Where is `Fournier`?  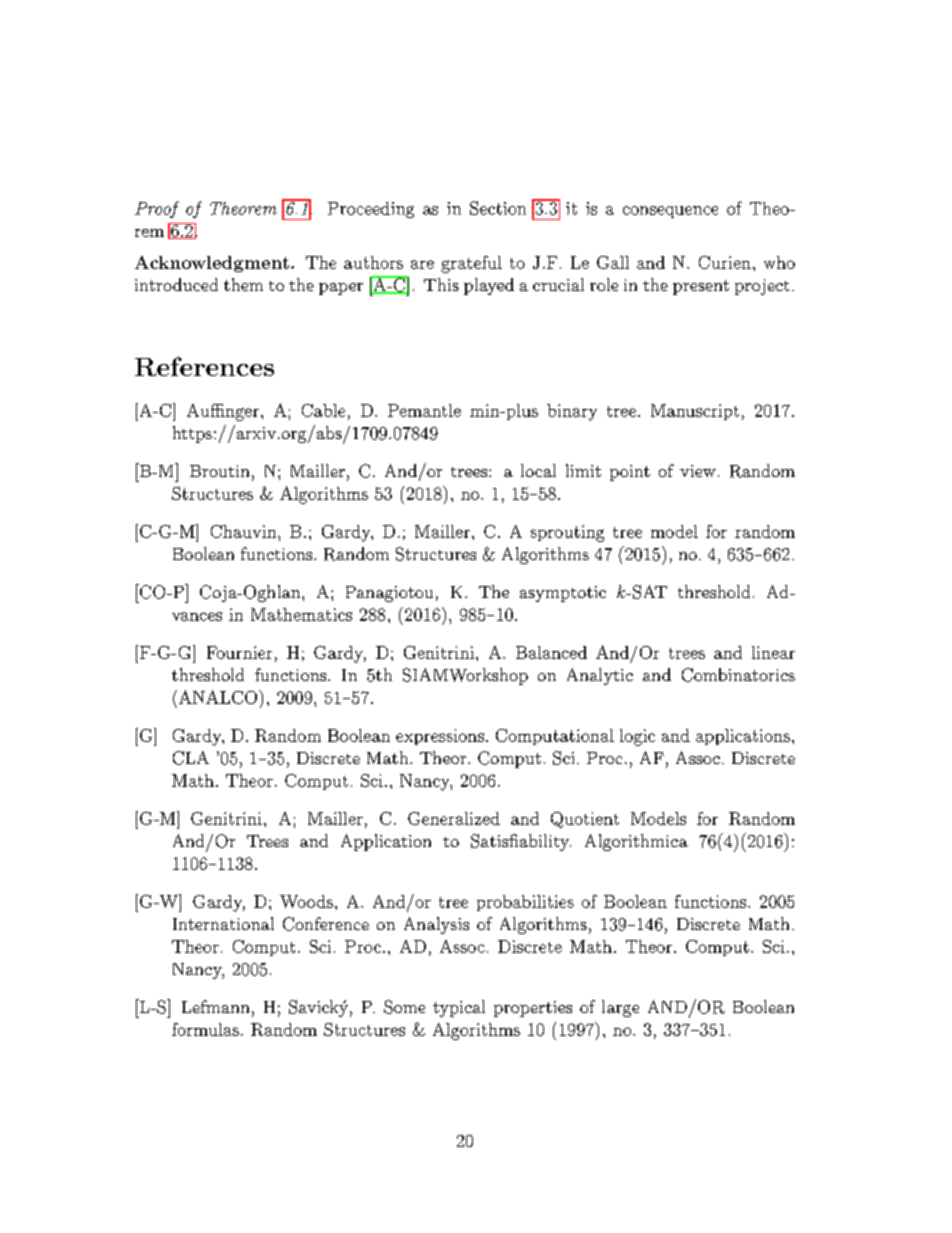 Fournier is located at coordinates (239, 652).
